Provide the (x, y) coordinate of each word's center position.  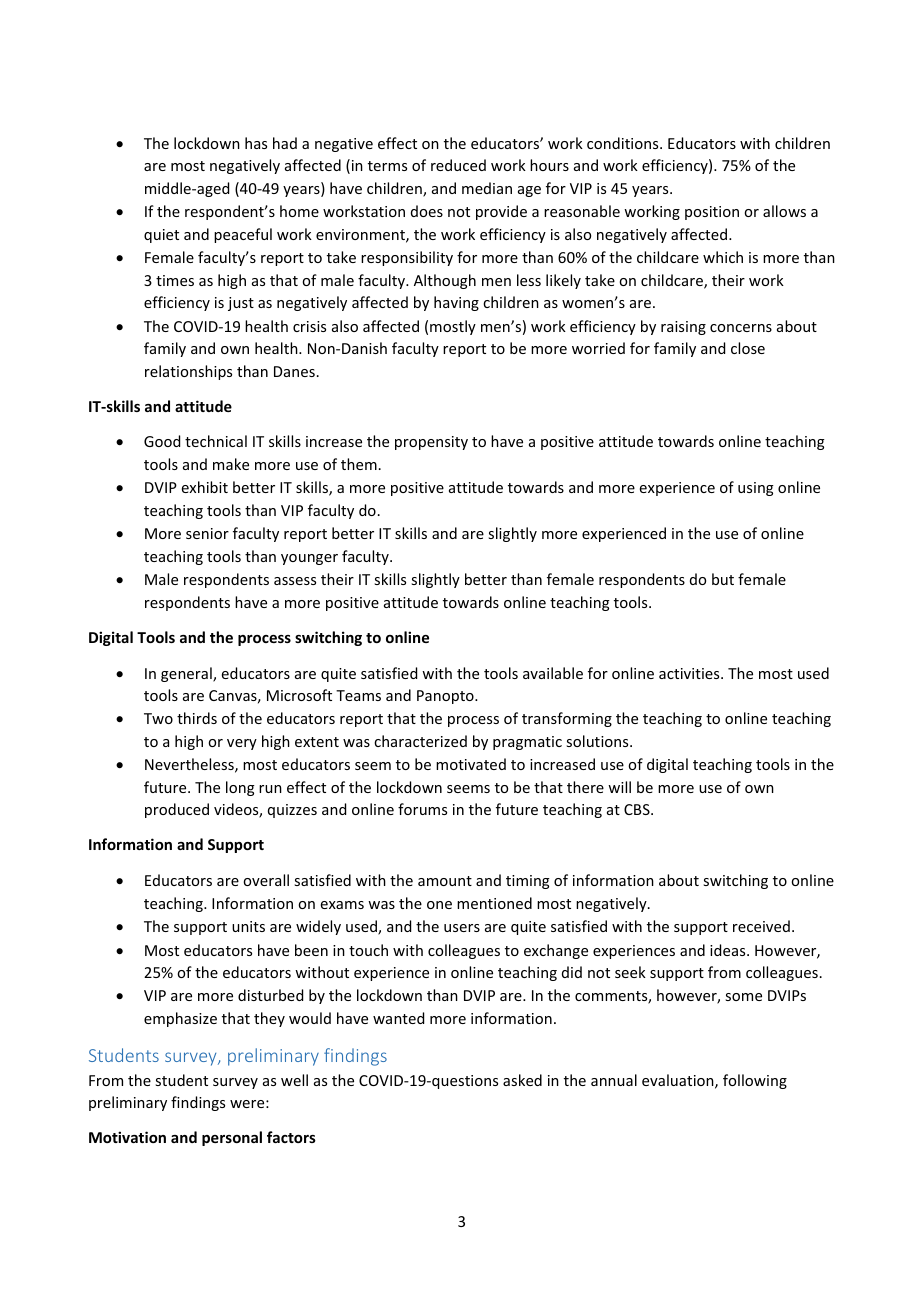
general (187, 674)
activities (690, 673)
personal (232, 1138)
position (712, 213)
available (553, 673)
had (285, 143)
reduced (458, 165)
